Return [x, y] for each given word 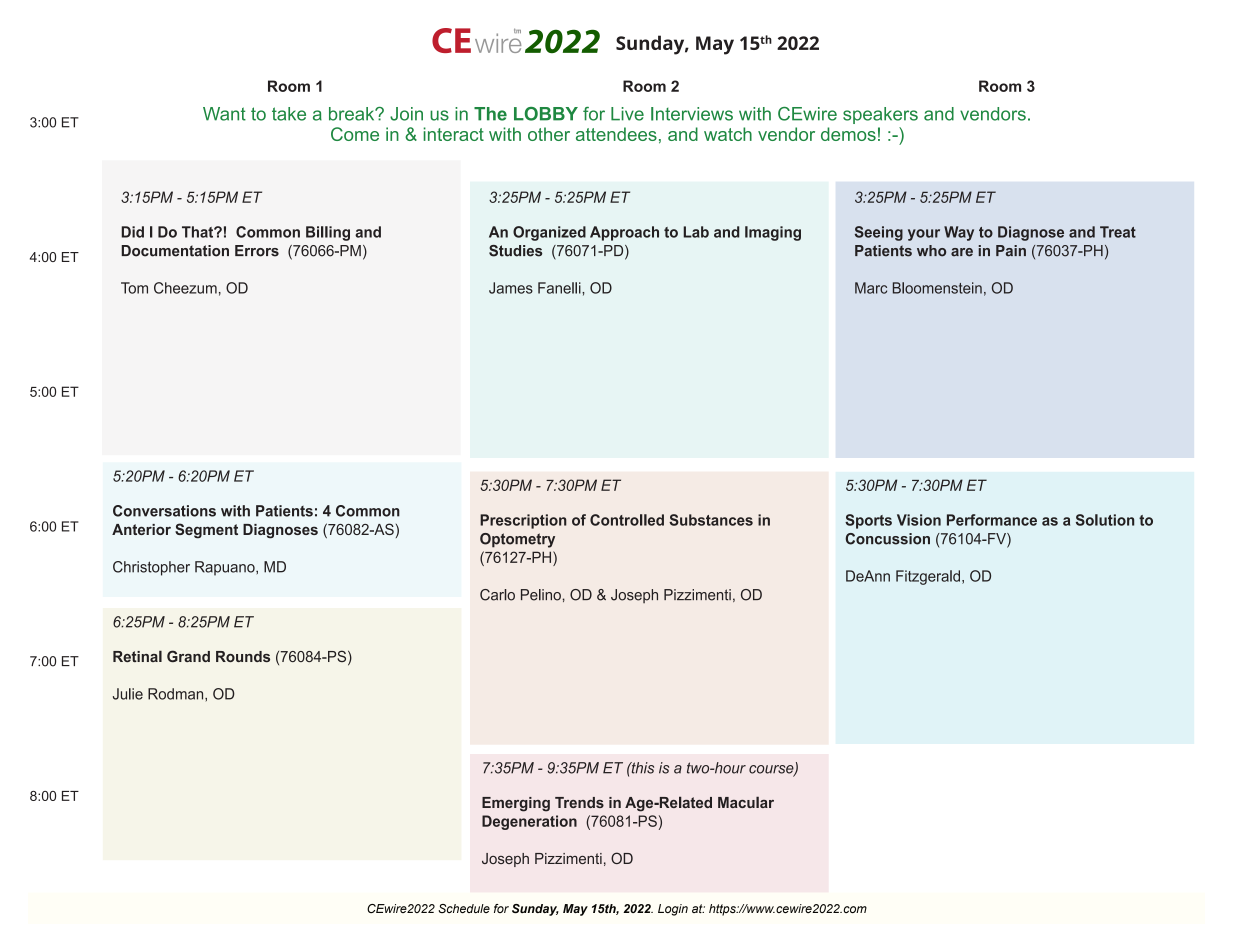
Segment [206, 531]
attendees [616, 134]
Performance [992, 520]
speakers [880, 115]
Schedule [464, 908]
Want [224, 114]
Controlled [627, 520]
